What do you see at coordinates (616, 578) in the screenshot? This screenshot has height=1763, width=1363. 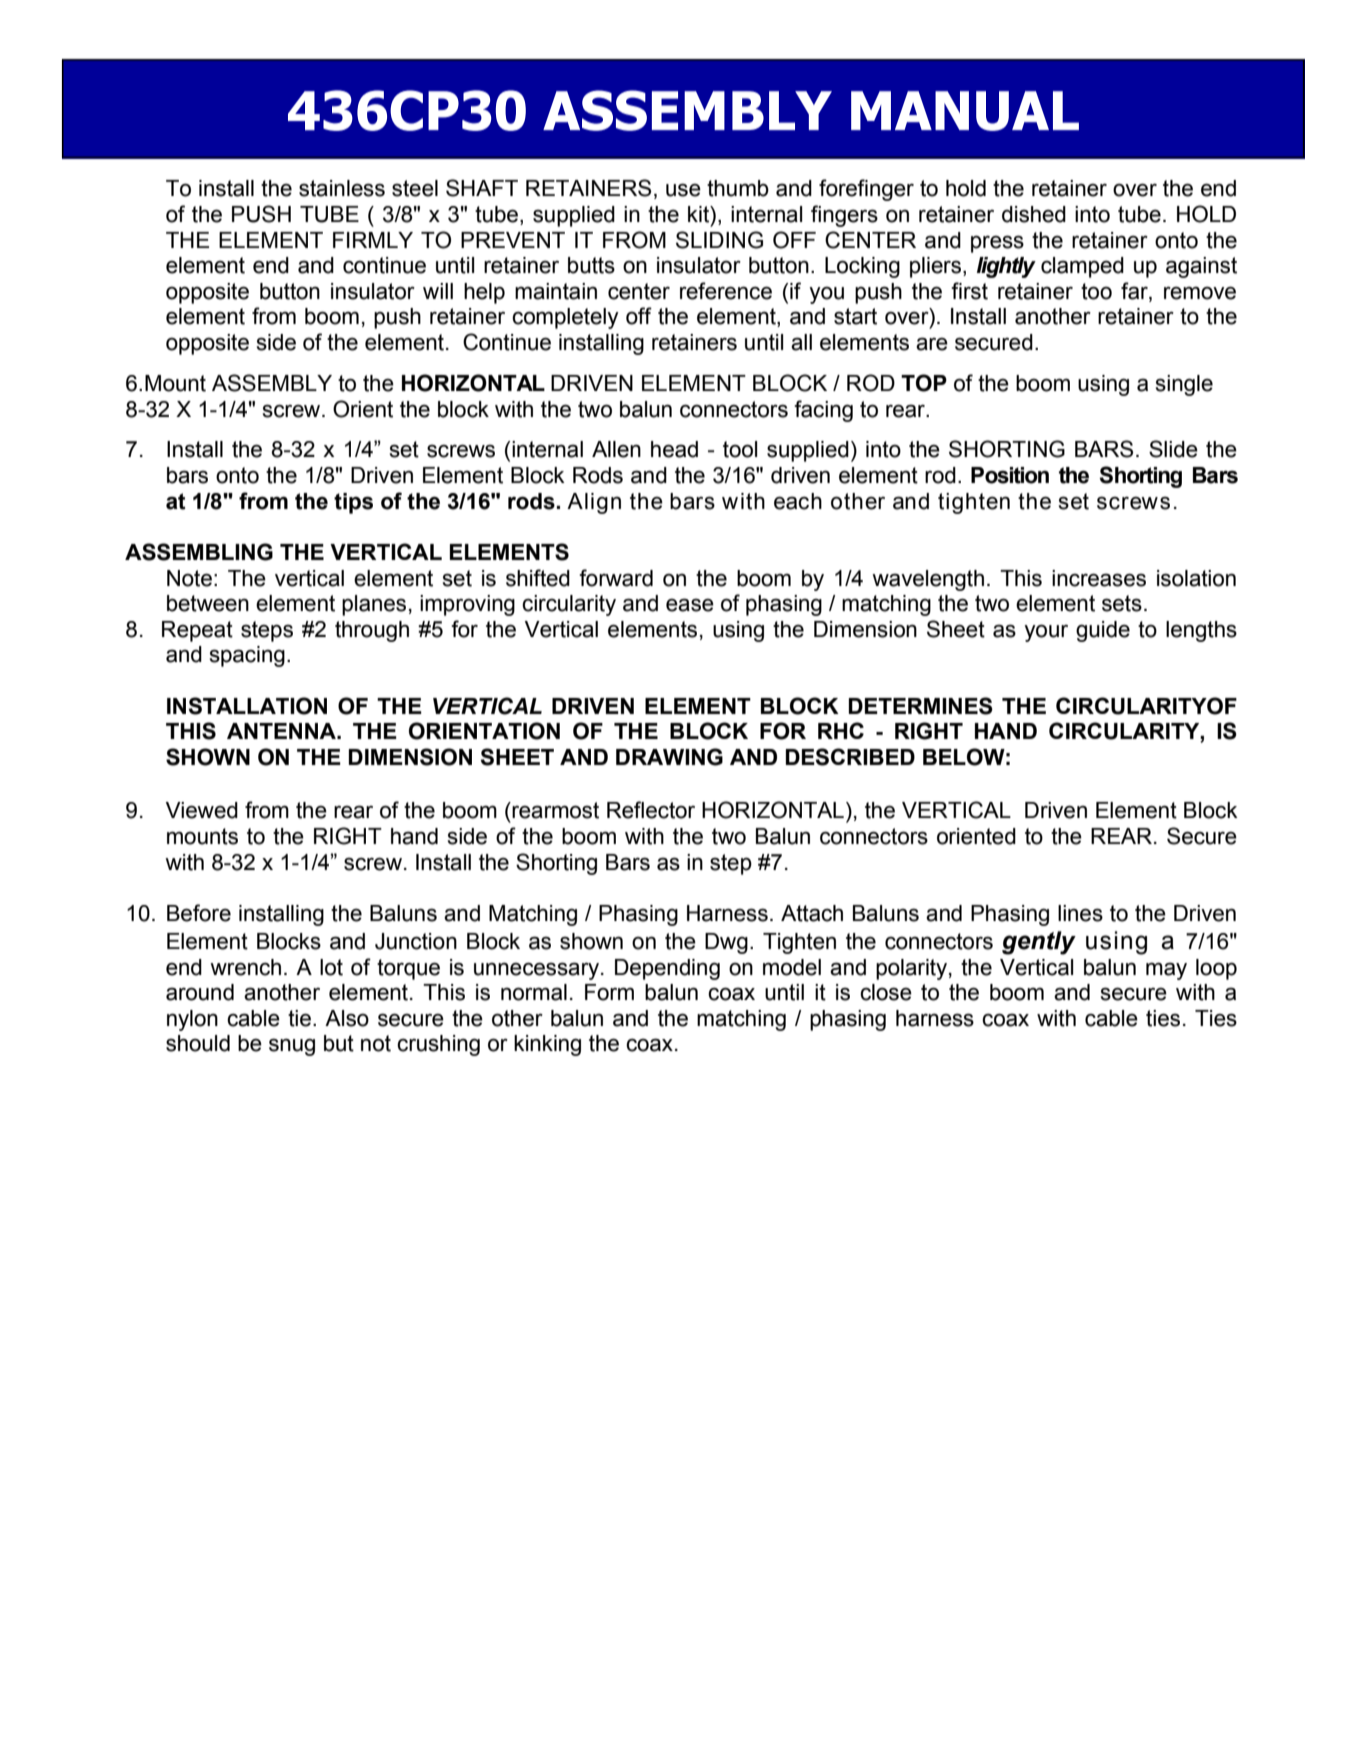 I see `forward` at bounding box center [616, 578].
